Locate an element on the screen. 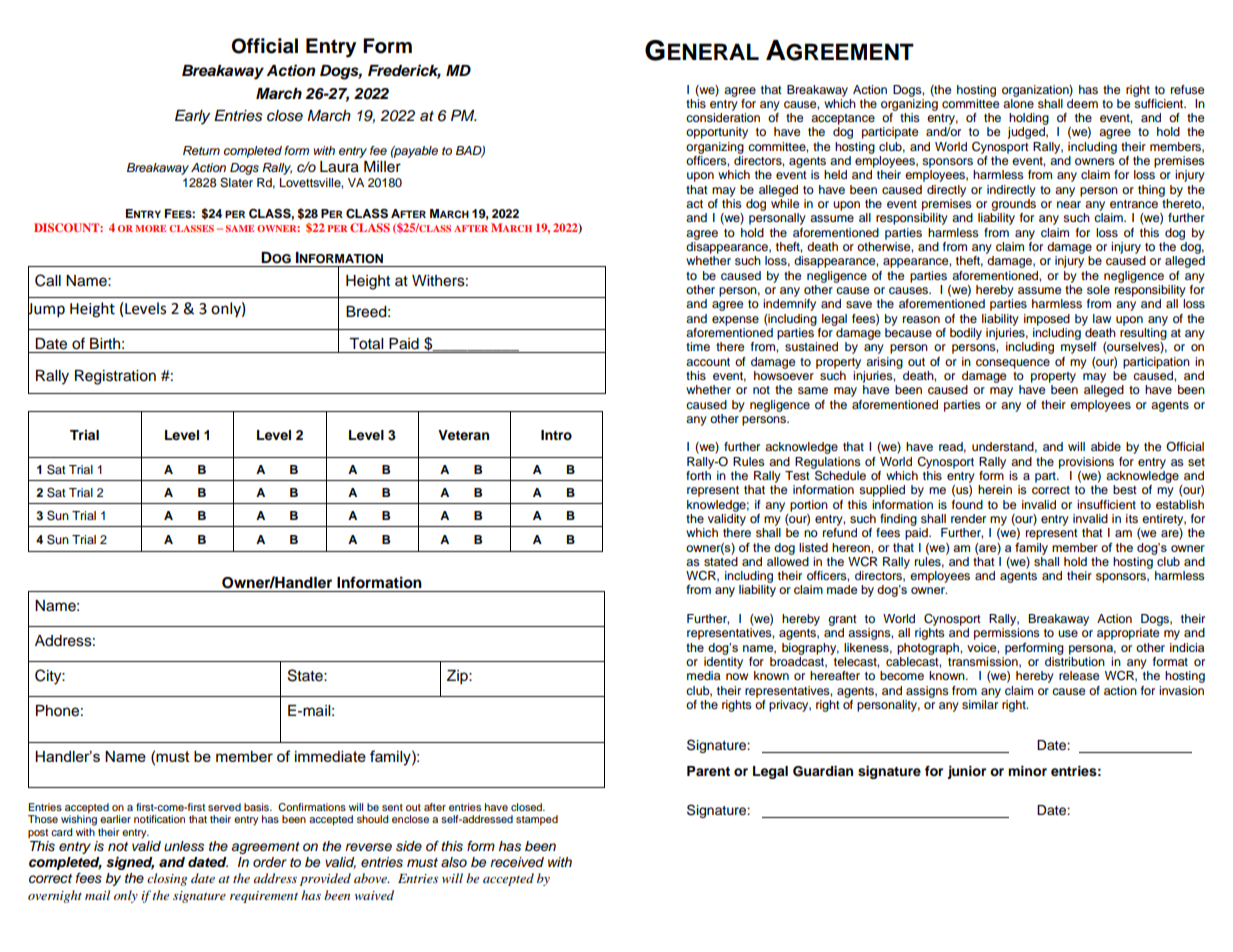  Veteran is located at coordinates (463, 435).
